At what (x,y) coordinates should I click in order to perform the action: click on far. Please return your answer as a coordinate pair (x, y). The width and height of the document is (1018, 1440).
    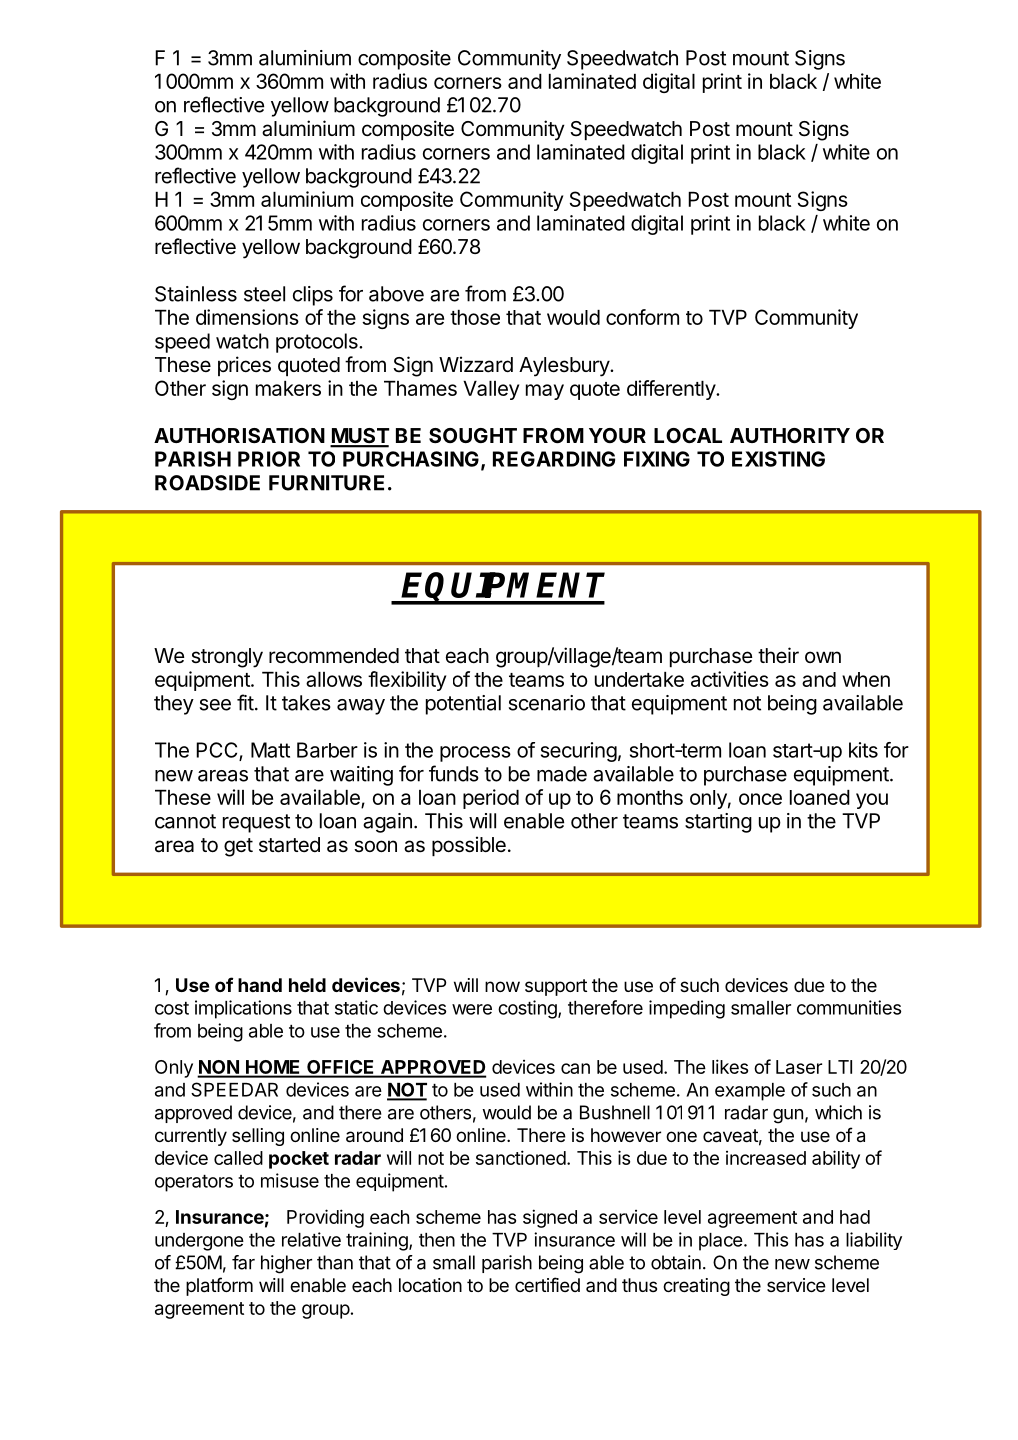
    Looking at the image, I should click on (243, 1262).
